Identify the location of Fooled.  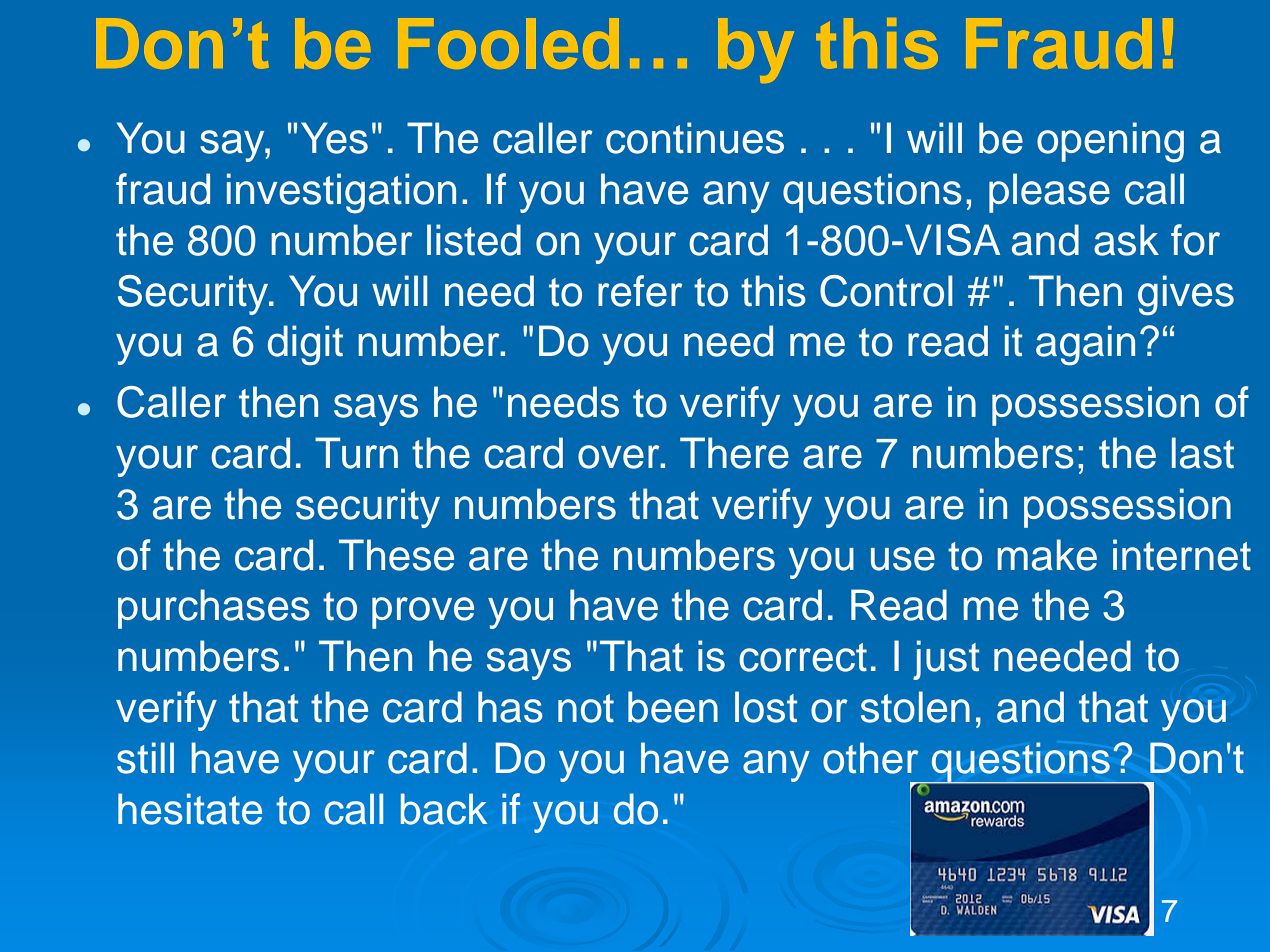
(508, 43).
